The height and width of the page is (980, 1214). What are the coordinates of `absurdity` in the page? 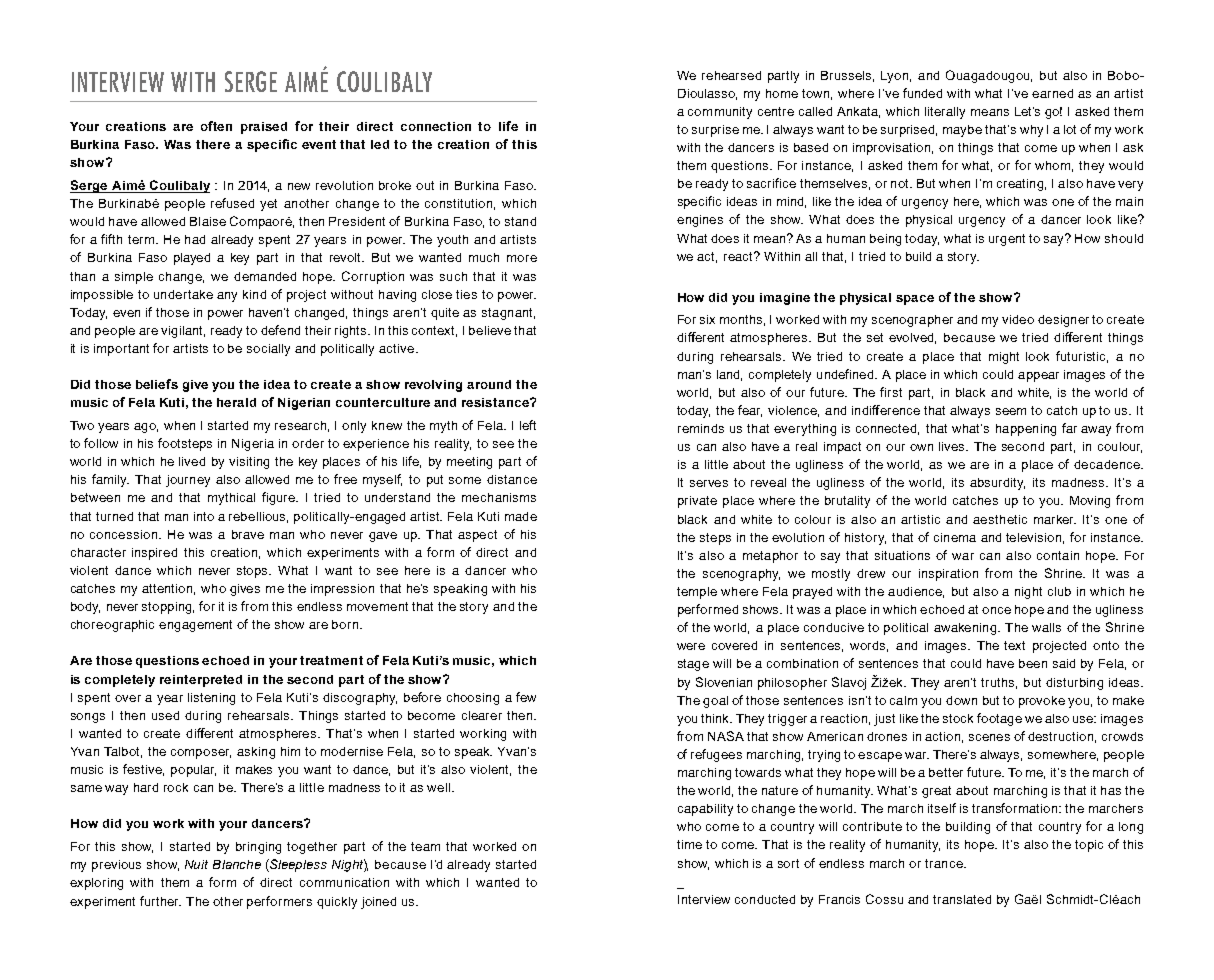 It's located at (997, 484).
